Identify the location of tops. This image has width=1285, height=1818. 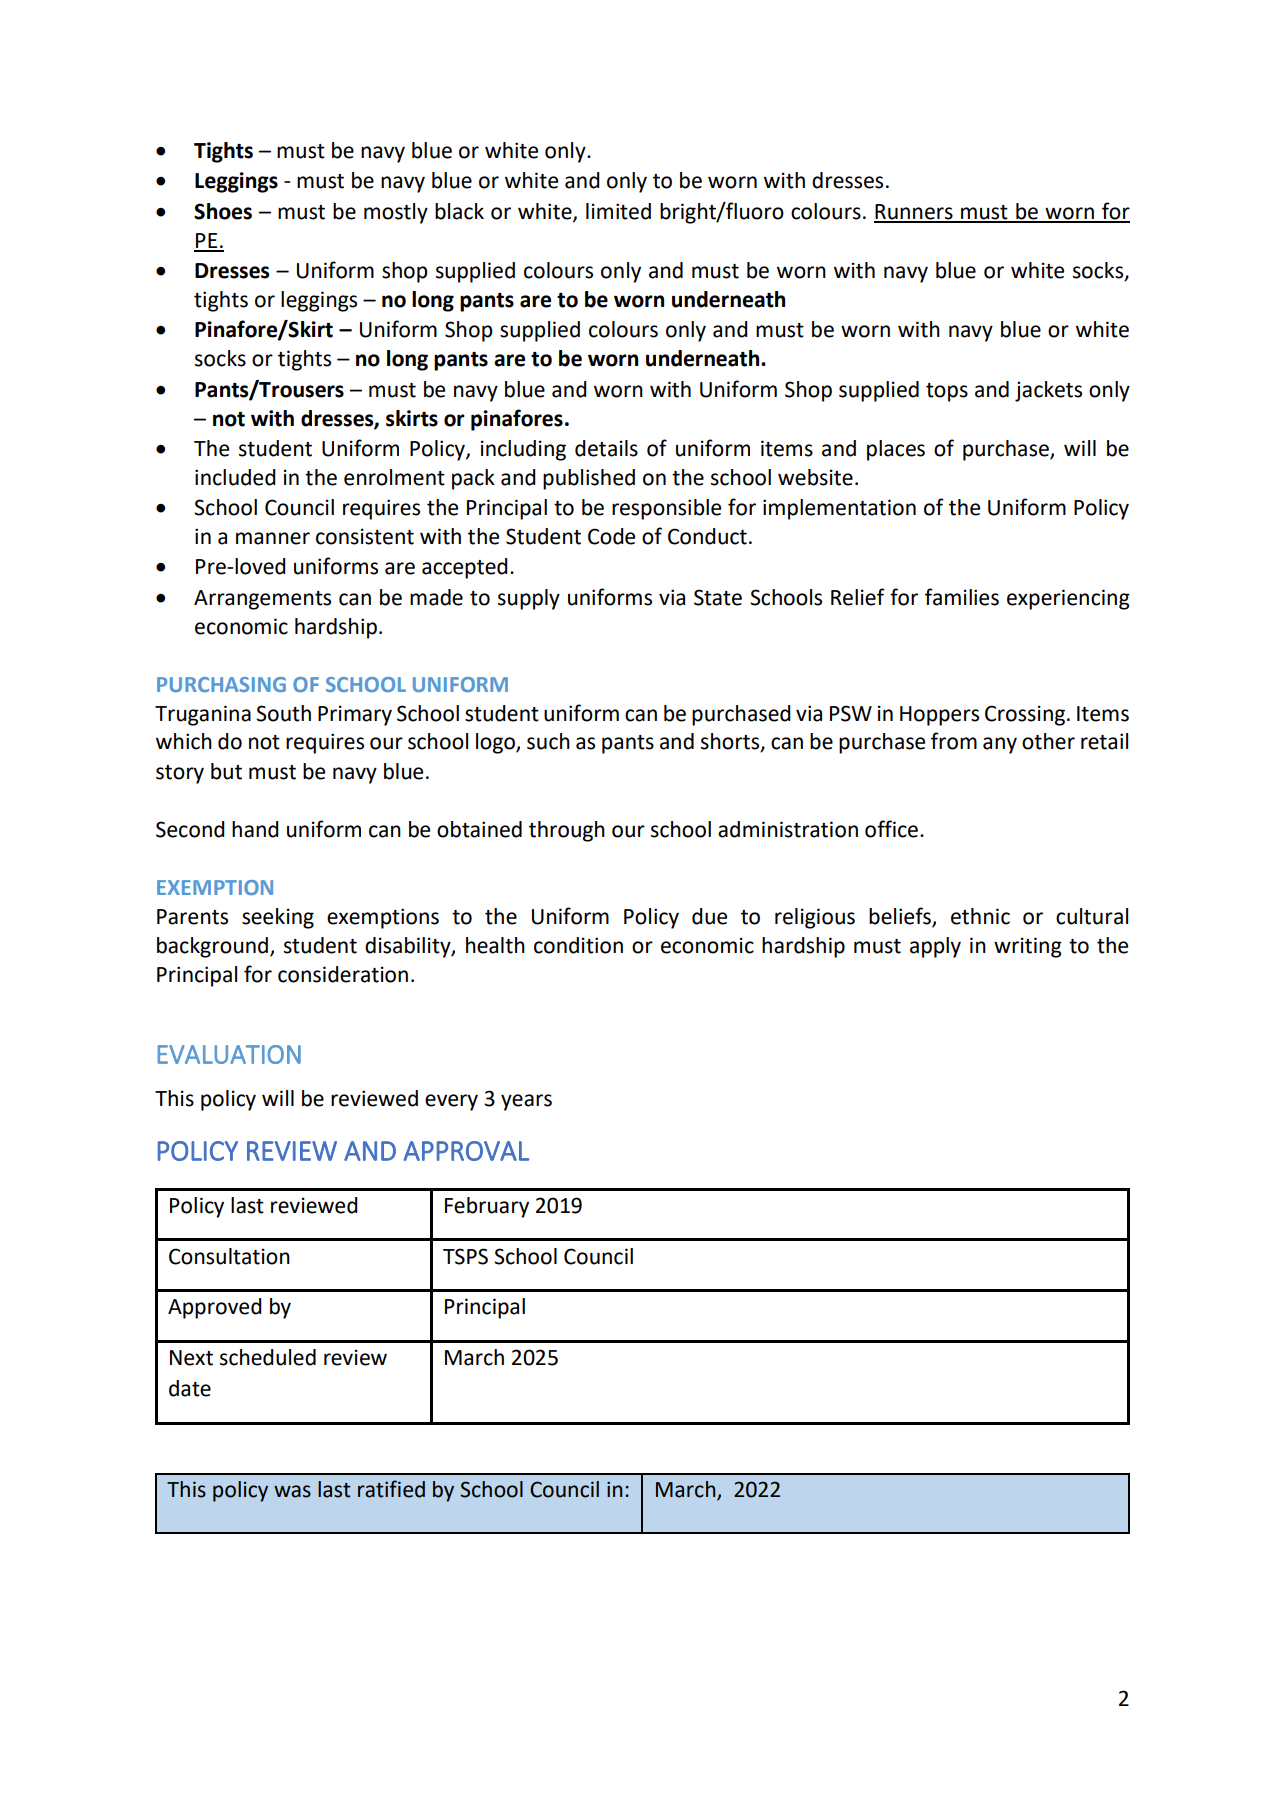
(947, 392).
